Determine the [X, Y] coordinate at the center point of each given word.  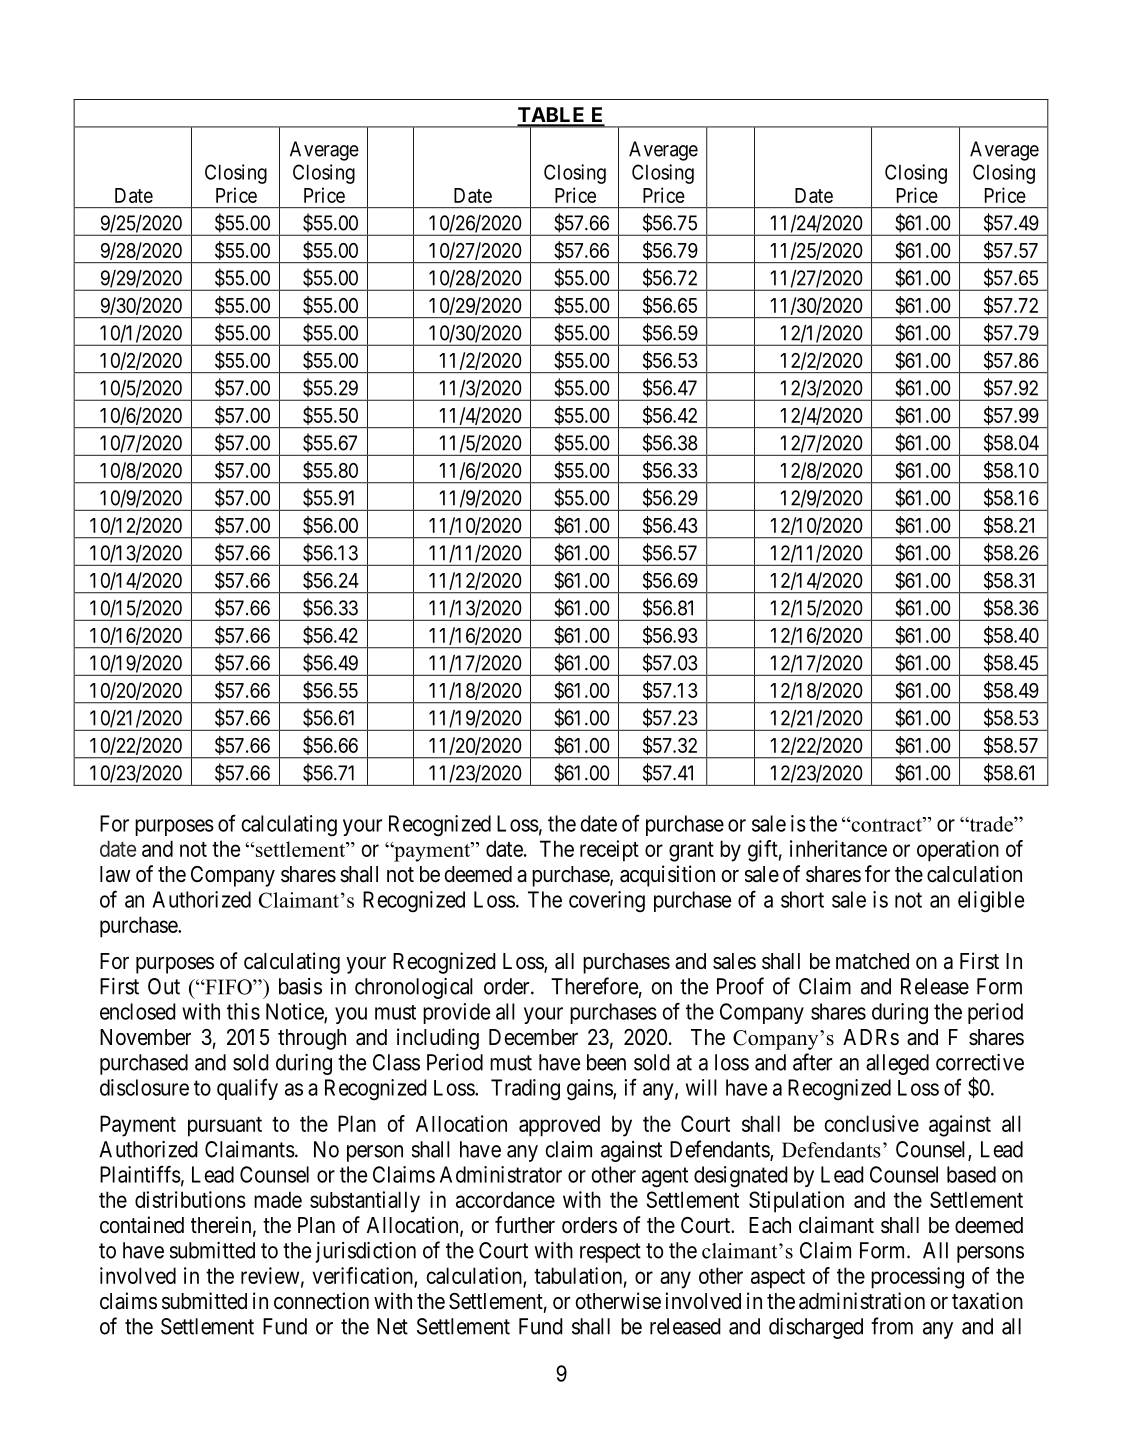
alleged [897, 1064]
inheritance [838, 848]
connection [321, 1301]
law [115, 874]
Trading [525, 1090]
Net [392, 1326]
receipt [609, 851]
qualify [247, 1089]
